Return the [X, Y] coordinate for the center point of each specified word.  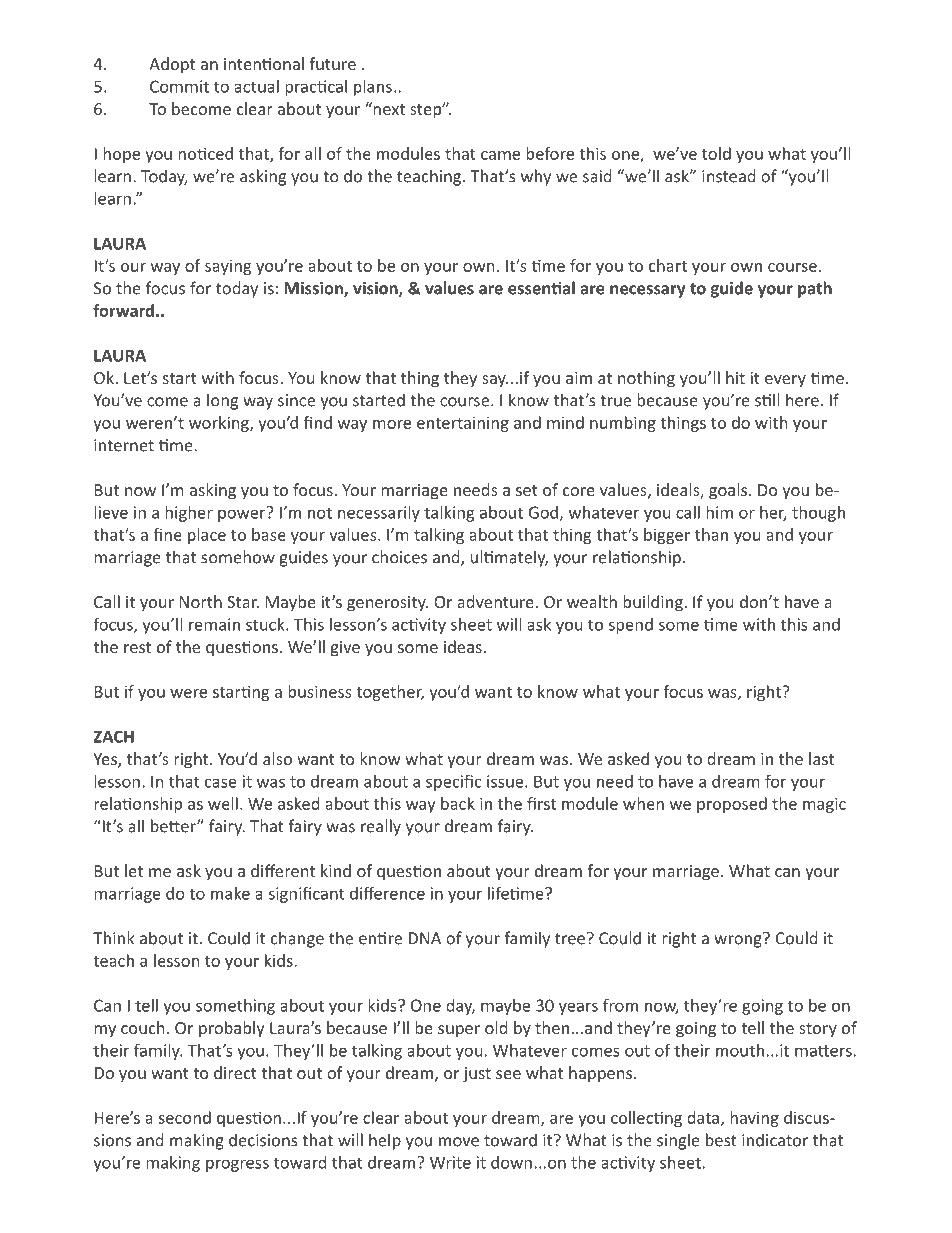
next [388, 108]
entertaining [463, 424]
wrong [739, 940]
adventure [495, 601]
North [201, 601]
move [459, 1142]
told [716, 153]
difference [387, 893]
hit [735, 377]
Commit [179, 86]
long [222, 401]
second [184, 1117]
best [721, 1140]
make [230, 893]
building [654, 603]
